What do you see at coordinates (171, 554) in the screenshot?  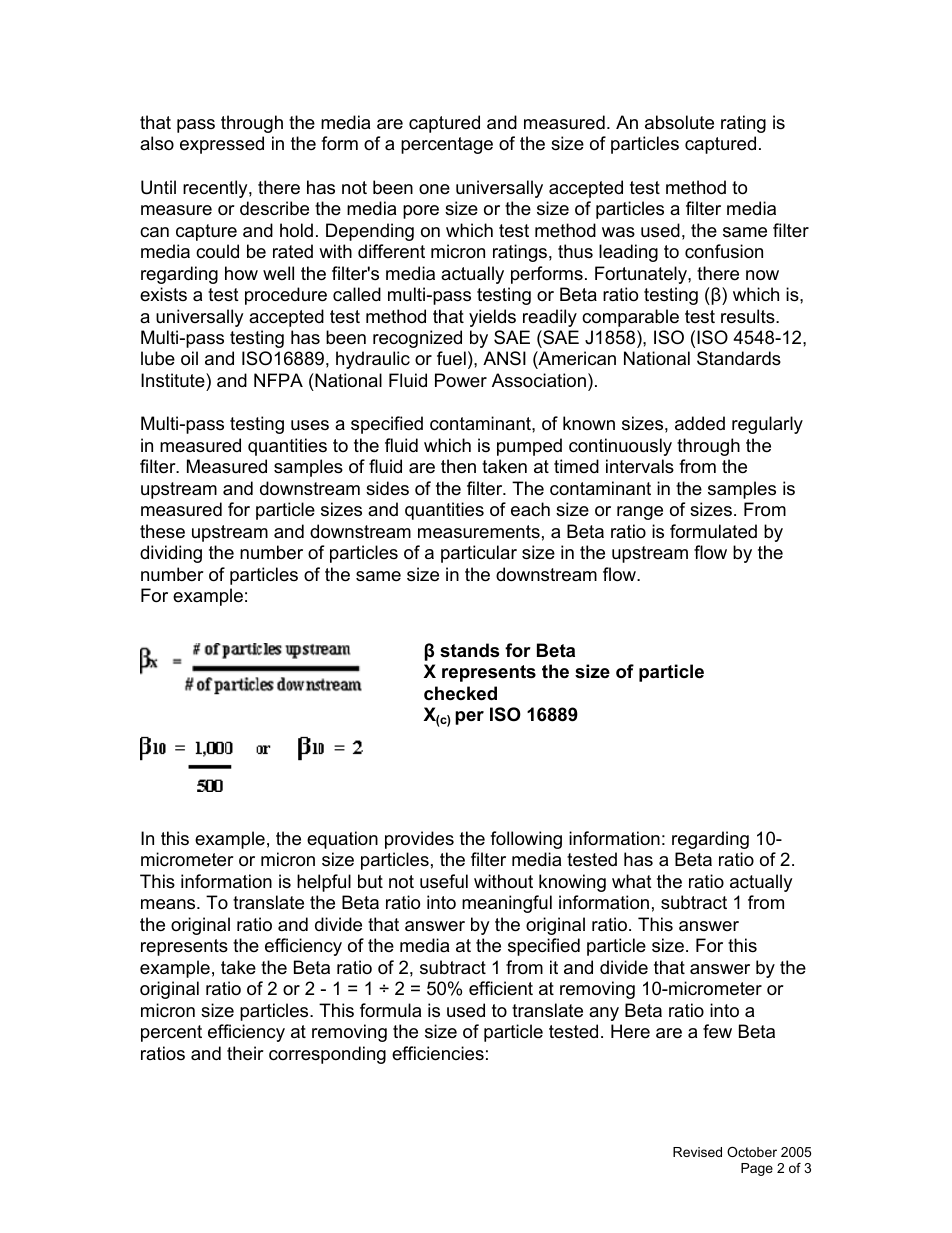 I see `dividing` at bounding box center [171, 554].
